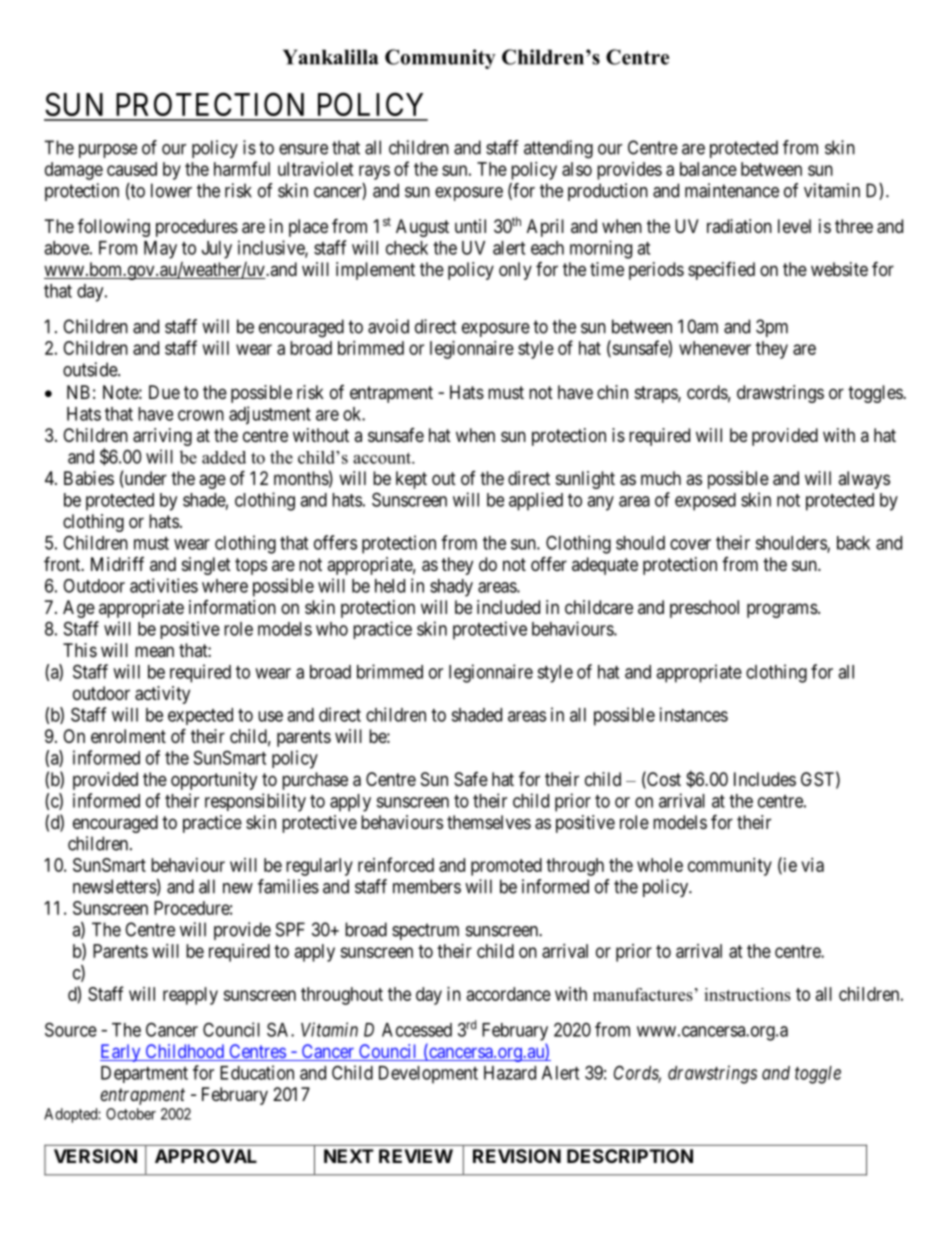  Describe the element at coordinates (89, 478) in the page. I see `Babies` at that location.
